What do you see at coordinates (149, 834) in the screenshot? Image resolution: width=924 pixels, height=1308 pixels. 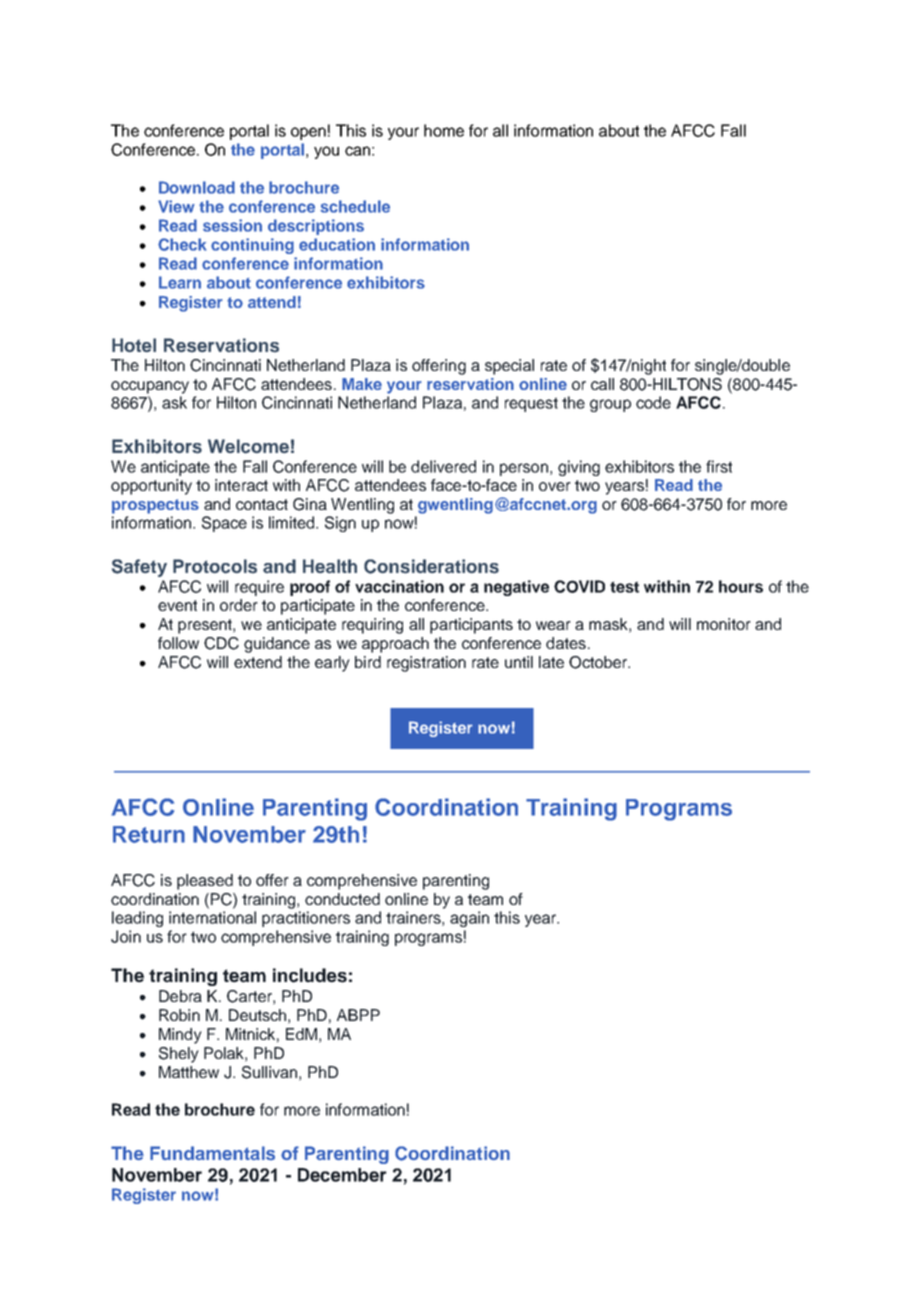 I see `Return` at bounding box center [149, 834].
